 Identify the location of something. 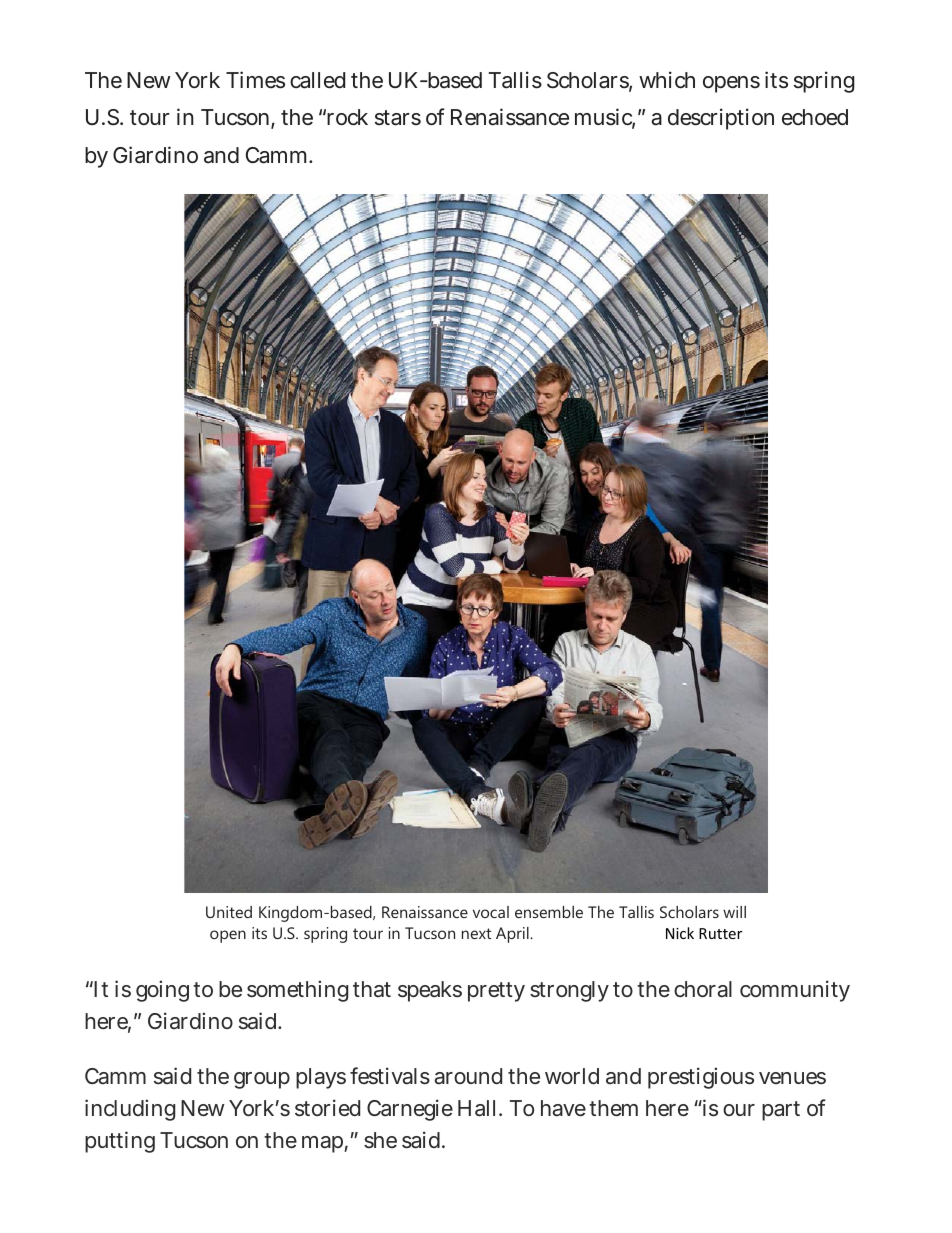
(297, 991).
